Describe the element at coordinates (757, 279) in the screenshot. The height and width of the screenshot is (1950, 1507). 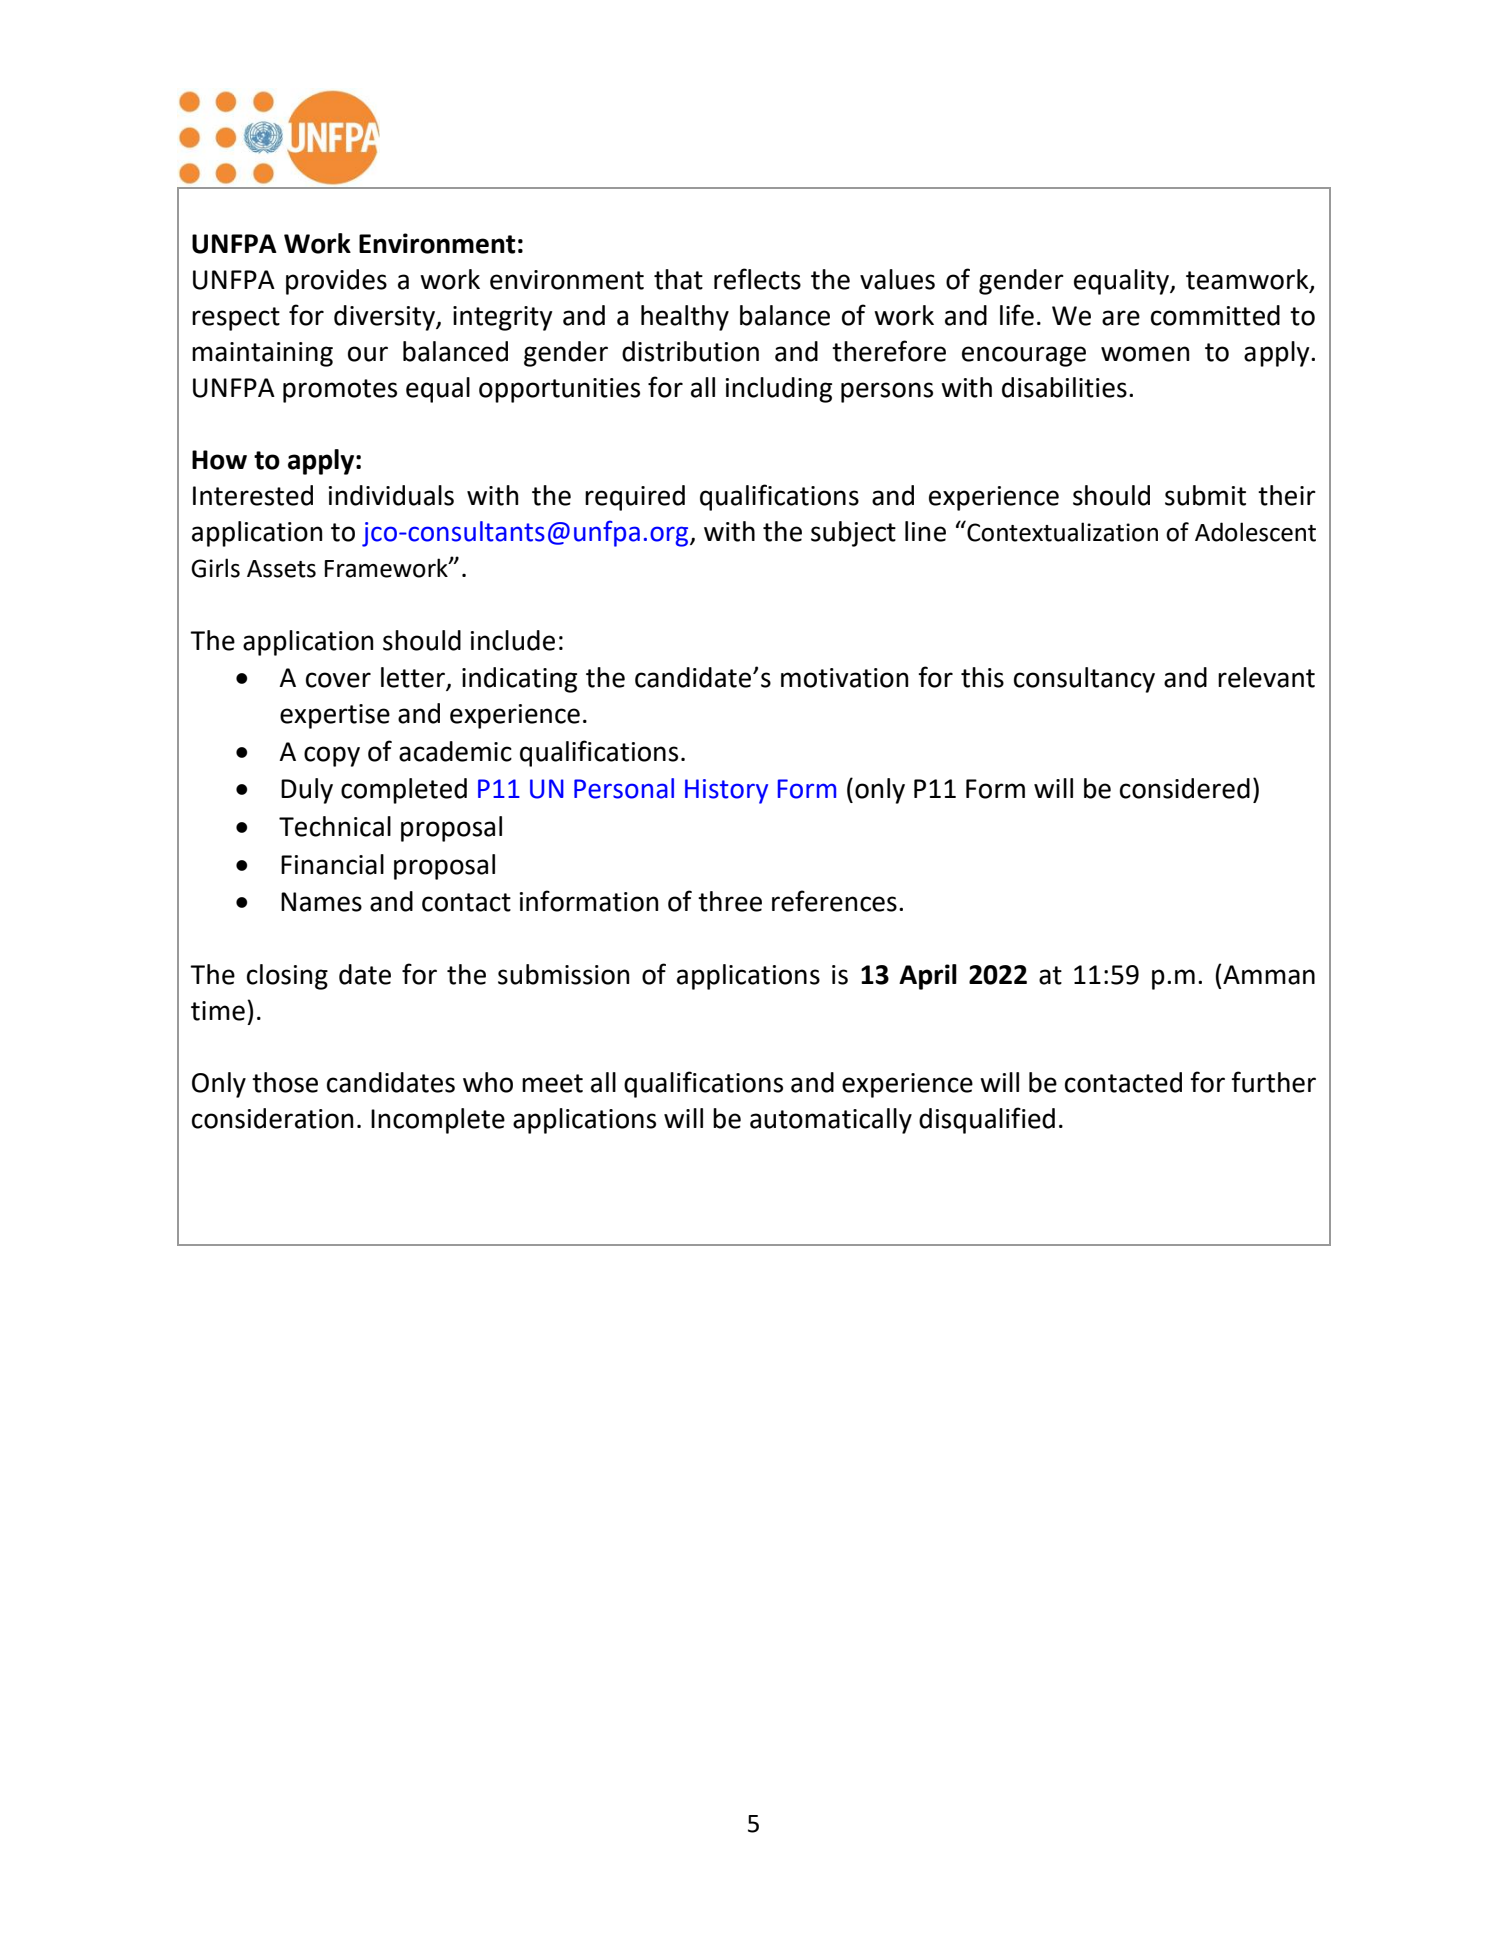
I see `reflects` at that location.
